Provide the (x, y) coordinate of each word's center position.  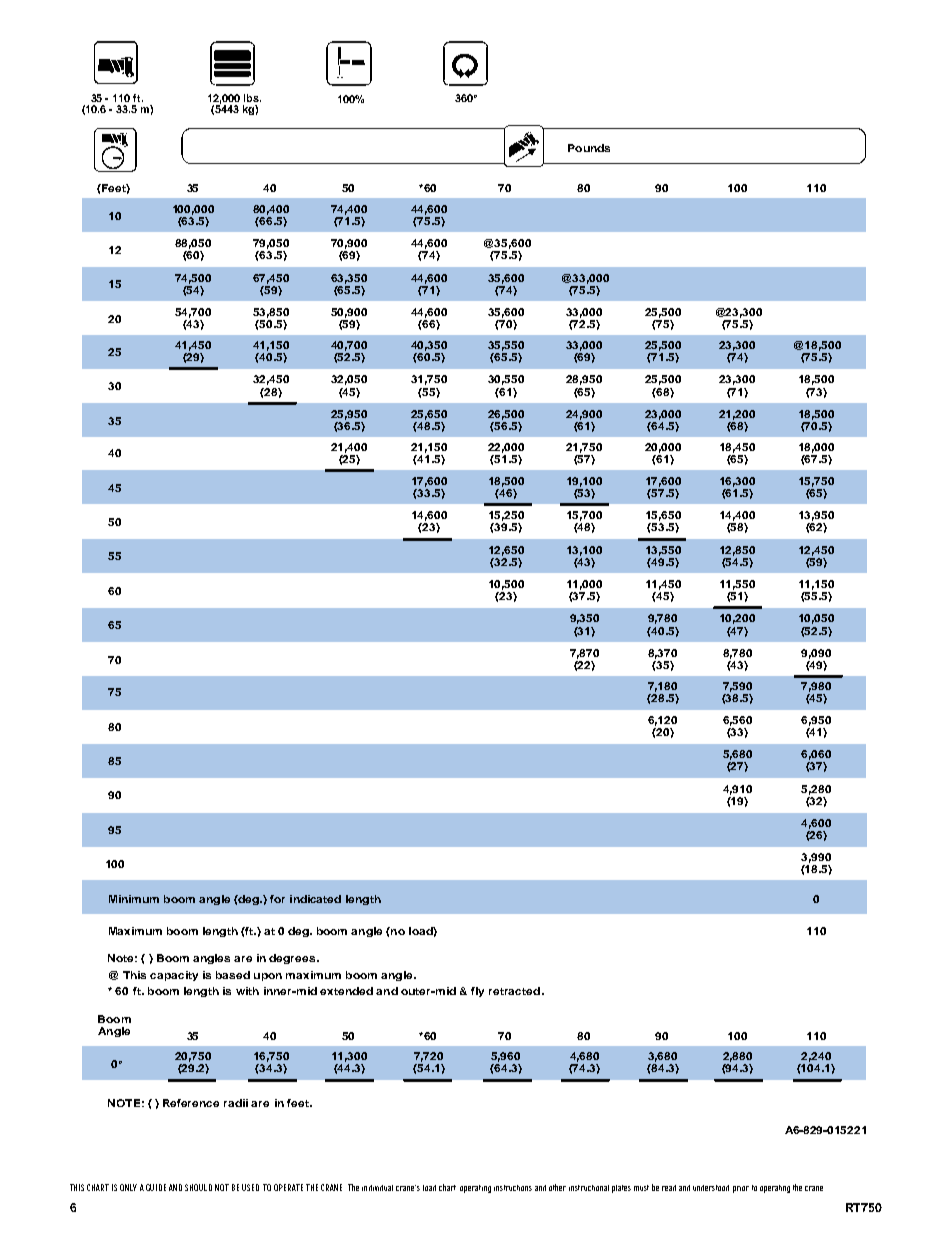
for (277, 899)
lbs (252, 98)
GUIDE (156, 1187)
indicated (315, 899)
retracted (514, 991)
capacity (174, 976)
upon (268, 977)
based (233, 975)
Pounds (589, 148)
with (247, 991)
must (641, 1188)
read (669, 1188)
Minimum (134, 899)
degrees (293, 959)
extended (346, 991)
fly (477, 992)
